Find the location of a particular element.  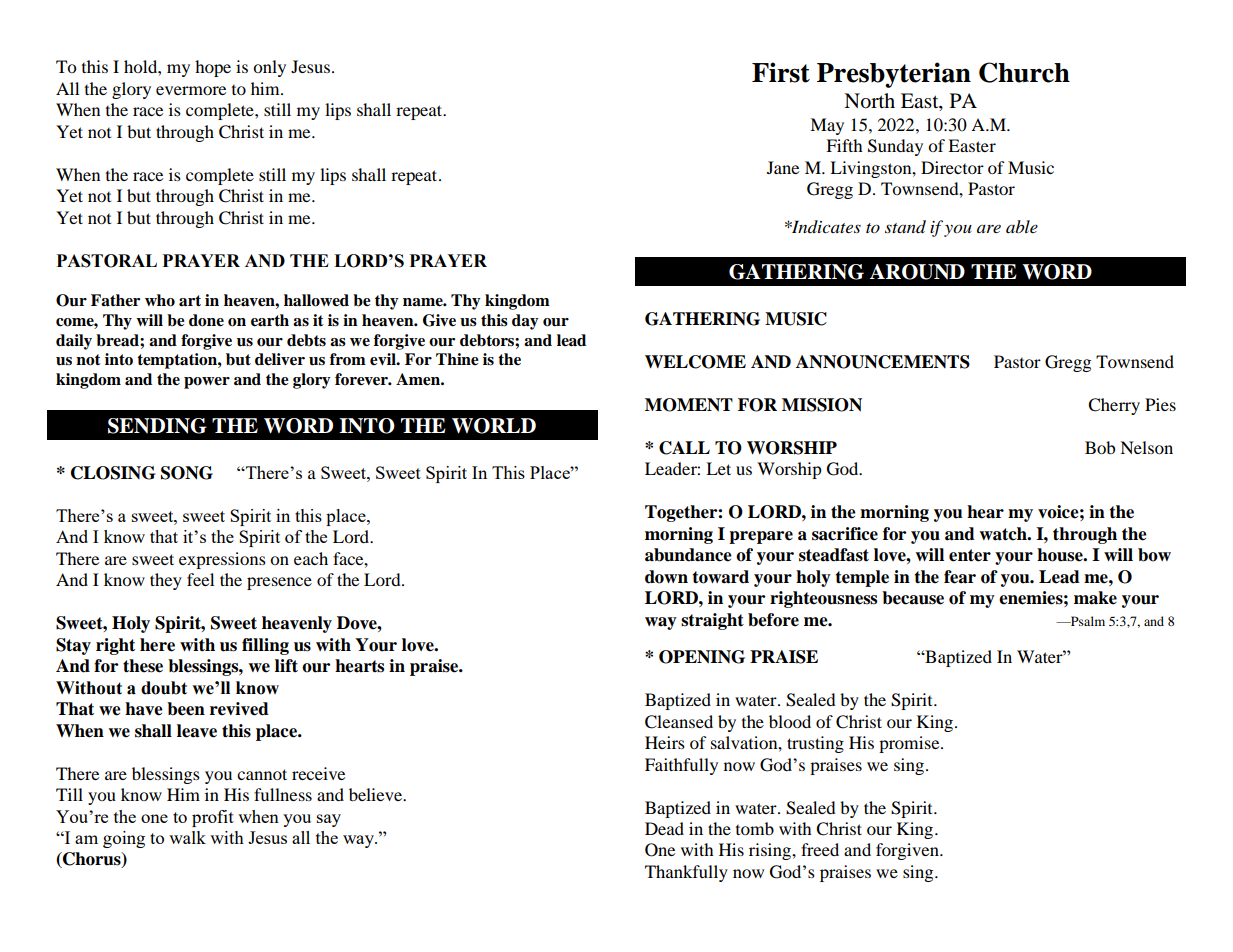

make is located at coordinates (1095, 598).
